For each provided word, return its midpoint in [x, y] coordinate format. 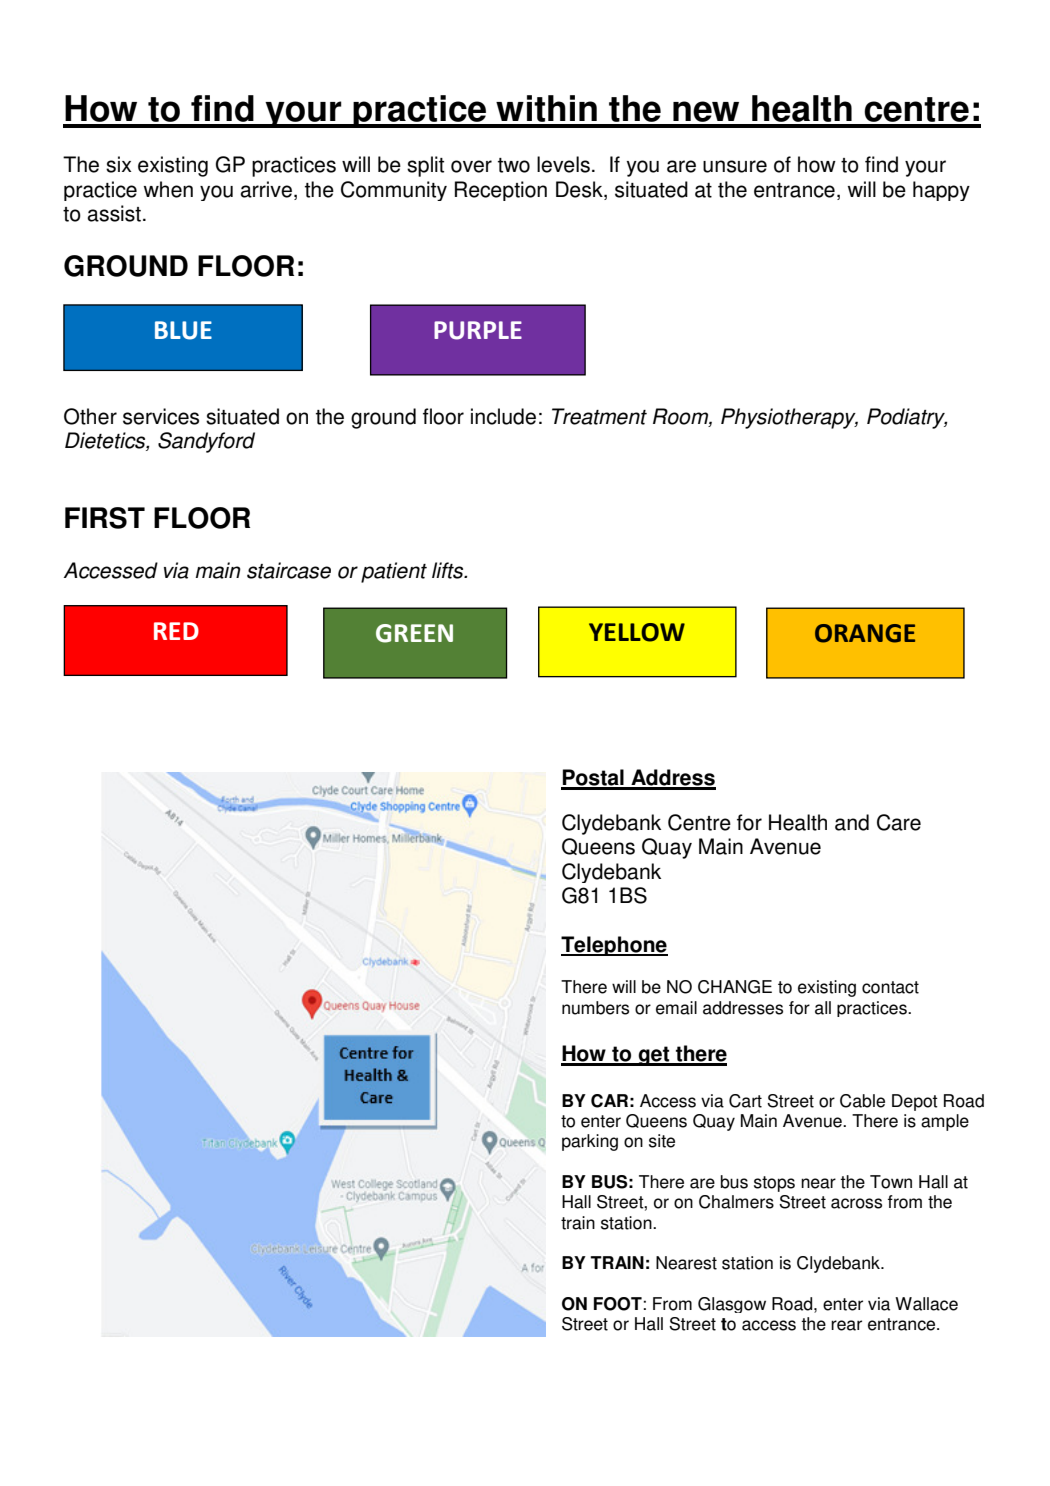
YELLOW [637, 632]
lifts [449, 570]
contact [890, 987]
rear [846, 1325]
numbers [595, 1008]
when [168, 189]
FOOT [618, 1304]
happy [941, 191]
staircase [289, 570]
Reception [501, 191]
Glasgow [732, 1305]
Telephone [614, 946]
